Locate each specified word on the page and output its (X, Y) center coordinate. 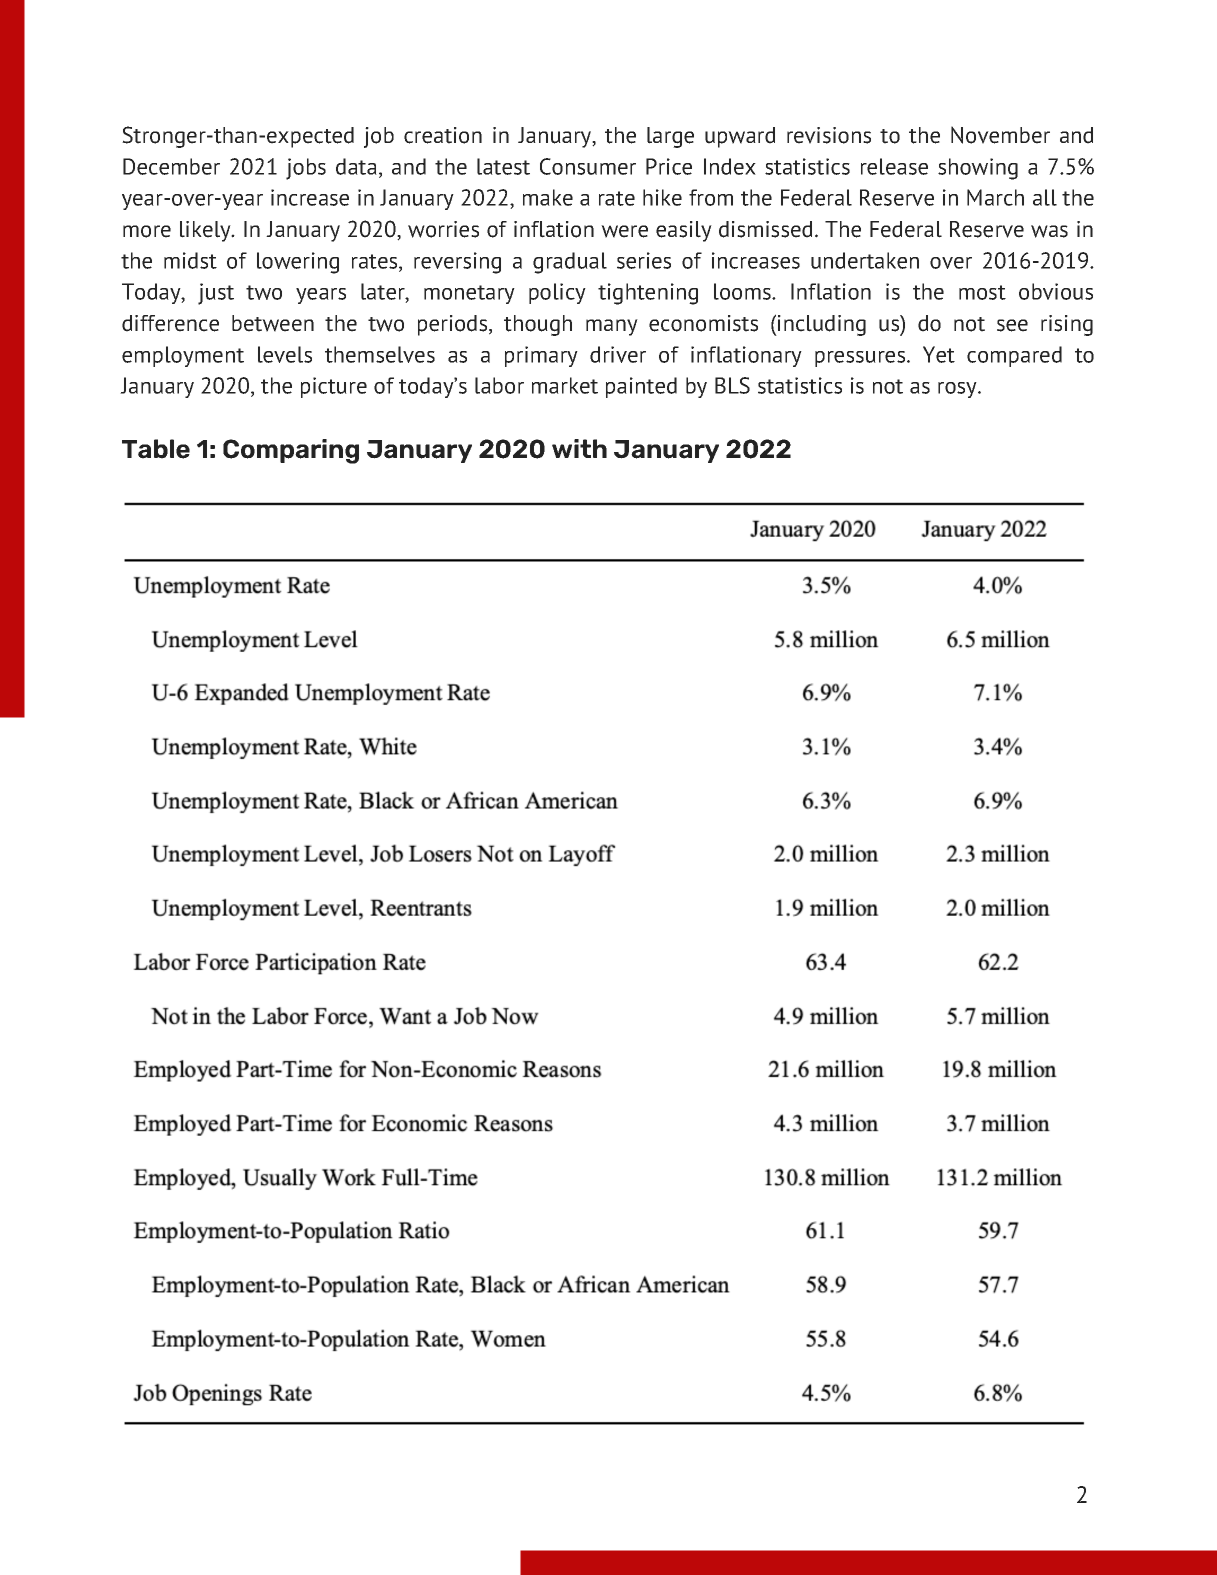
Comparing (291, 451)
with (579, 448)
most (982, 292)
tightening (648, 294)
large (670, 137)
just (216, 294)
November (1000, 135)
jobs (306, 169)
